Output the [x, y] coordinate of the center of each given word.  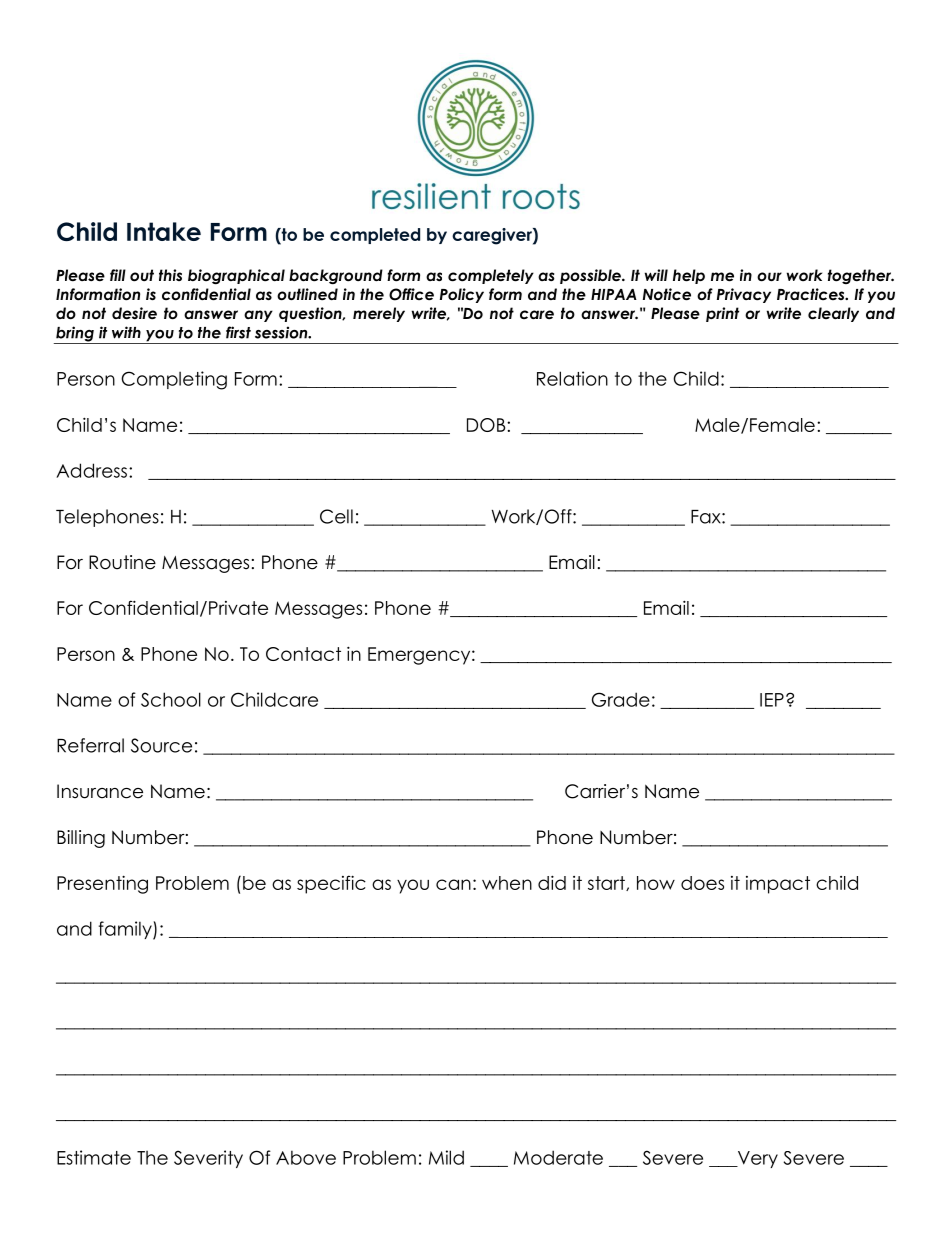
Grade [621, 699]
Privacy [744, 295]
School [171, 699]
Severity [208, 1159]
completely [491, 276]
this [170, 275]
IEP [772, 700]
